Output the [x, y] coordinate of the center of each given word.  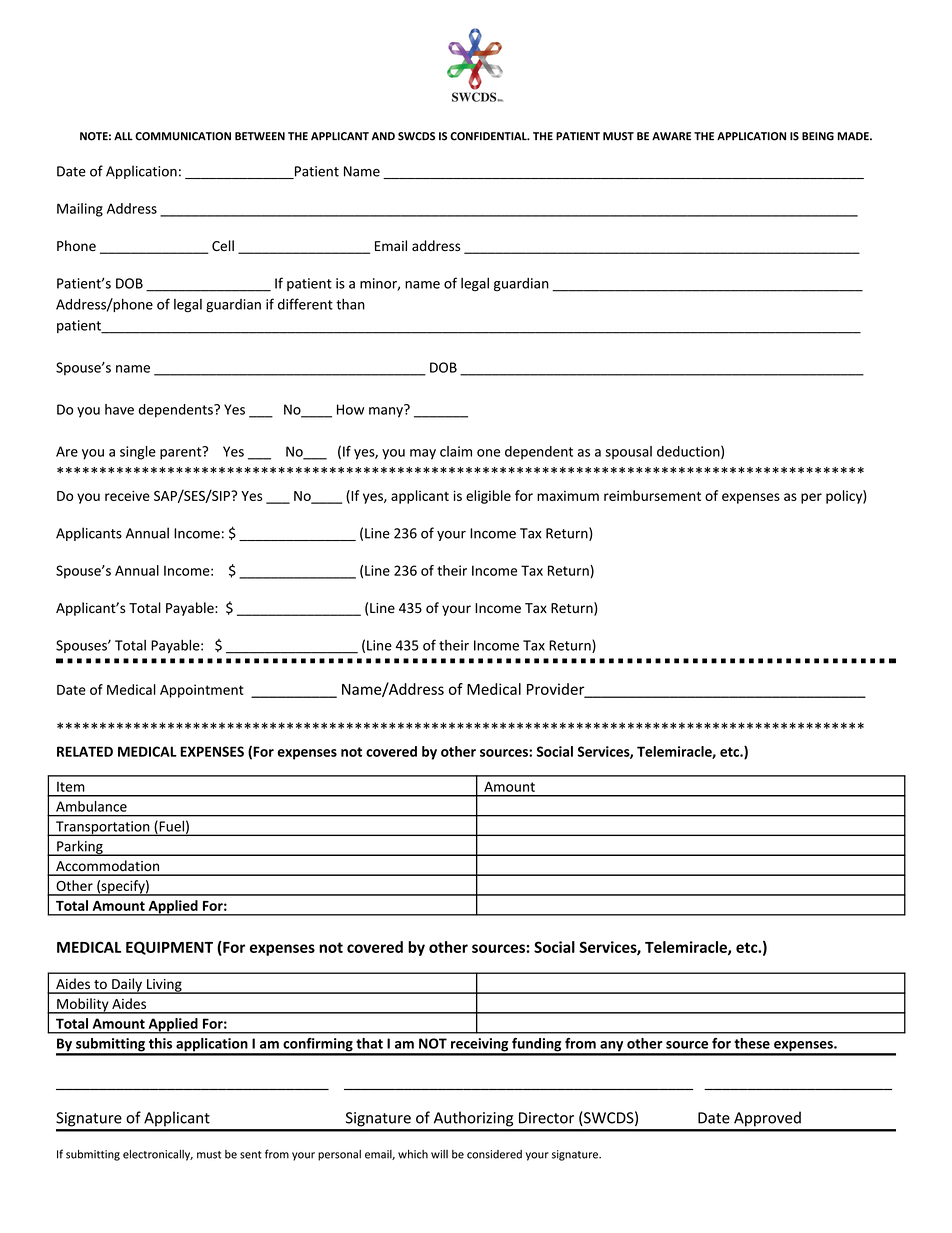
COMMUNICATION [183, 136]
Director [546, 1118]
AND [383, 136]
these [752, 1043]
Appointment [202, 691]
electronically [158, 1155]
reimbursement [652, 495]
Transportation [103, 828]
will [439, 1154]
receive [127, 495]
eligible [488, 497]
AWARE [671, 136]
